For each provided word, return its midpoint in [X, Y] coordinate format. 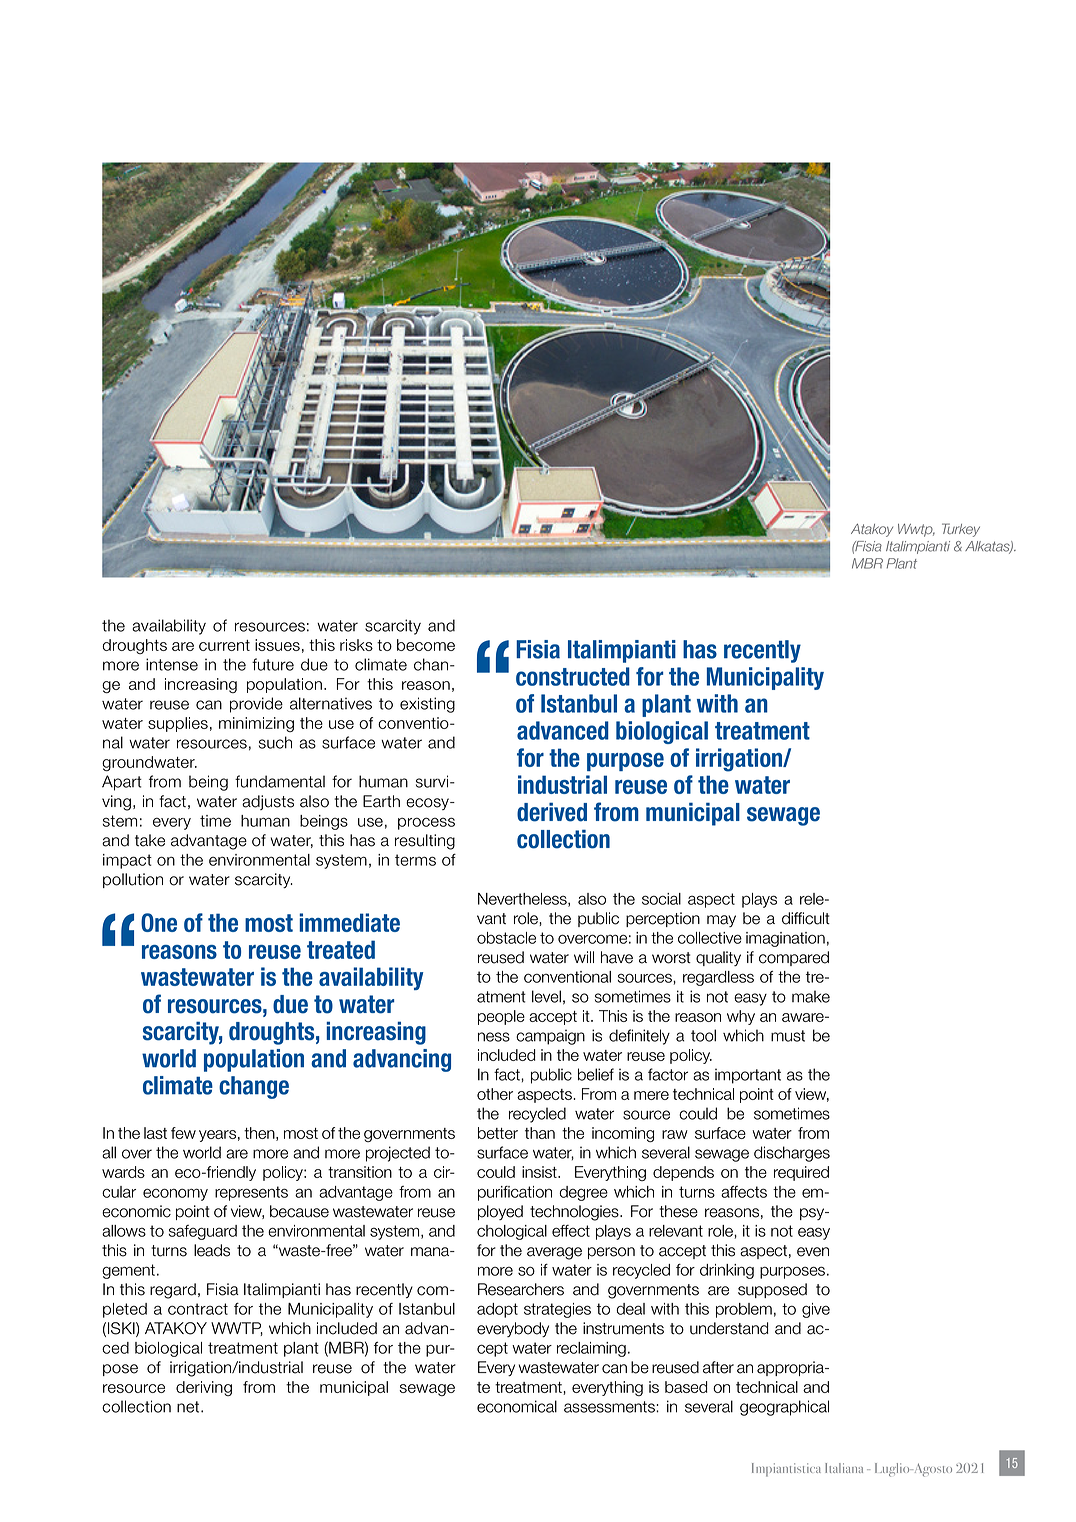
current [224, 645]
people [501, 1017]
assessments [610, 1407]
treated [341, 949]
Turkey [961, 530]
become [426, 645]
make [811, 996]
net [189, 1407]
